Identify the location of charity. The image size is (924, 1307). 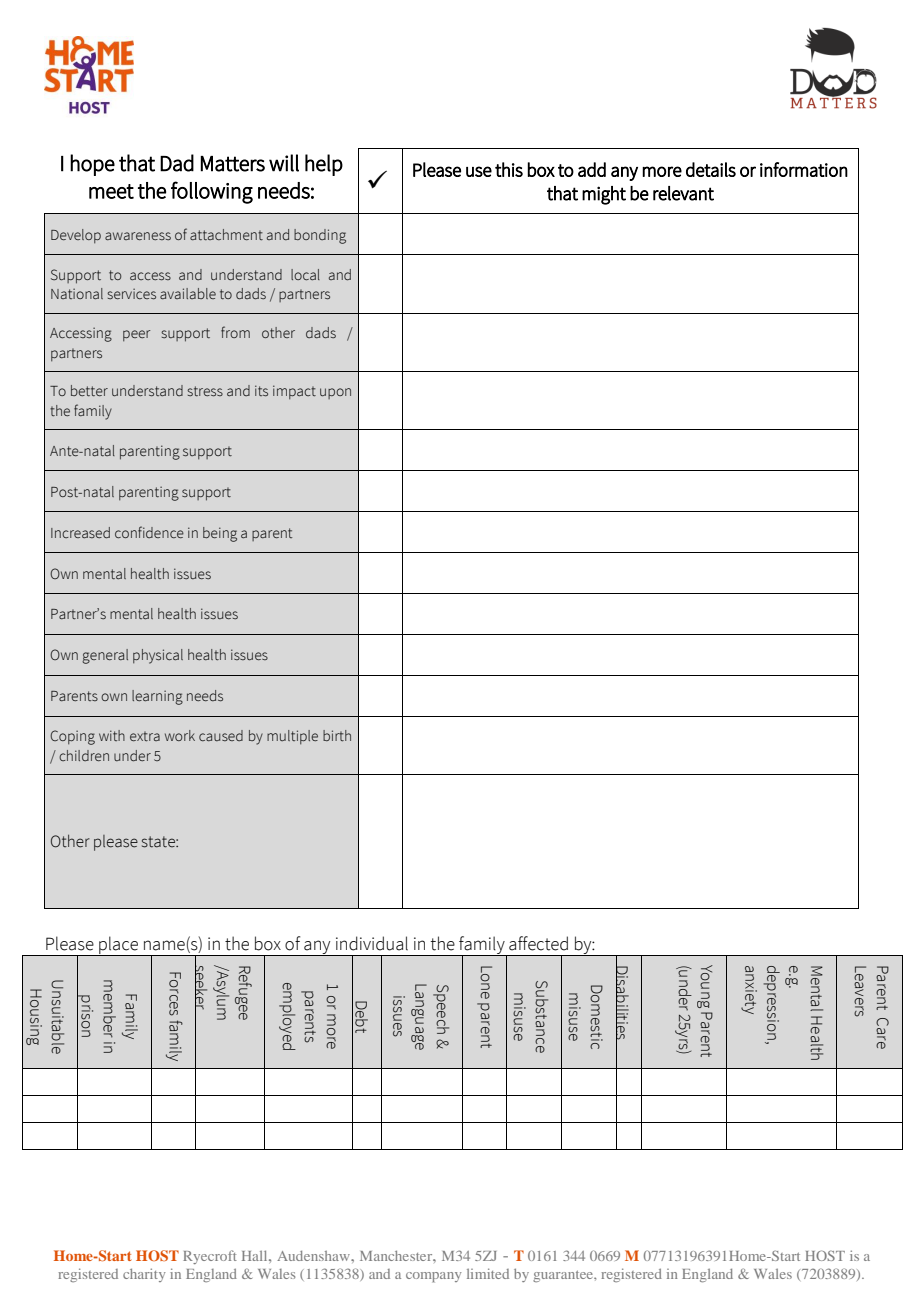
(144, 1275).
